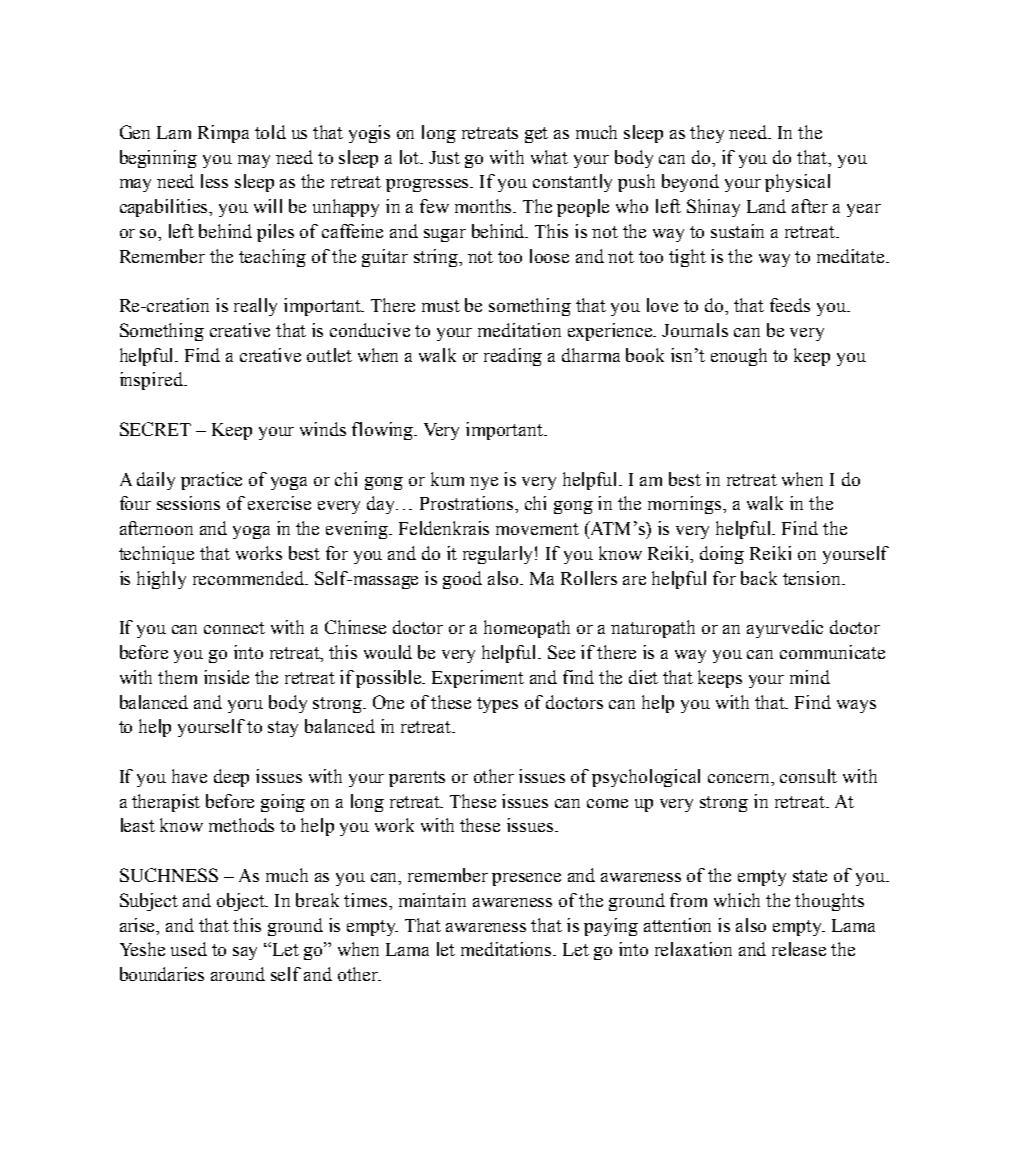  What do you see at coordinates (810, 677) in the page?
I see `mind` at bounding box center [810, 677].
